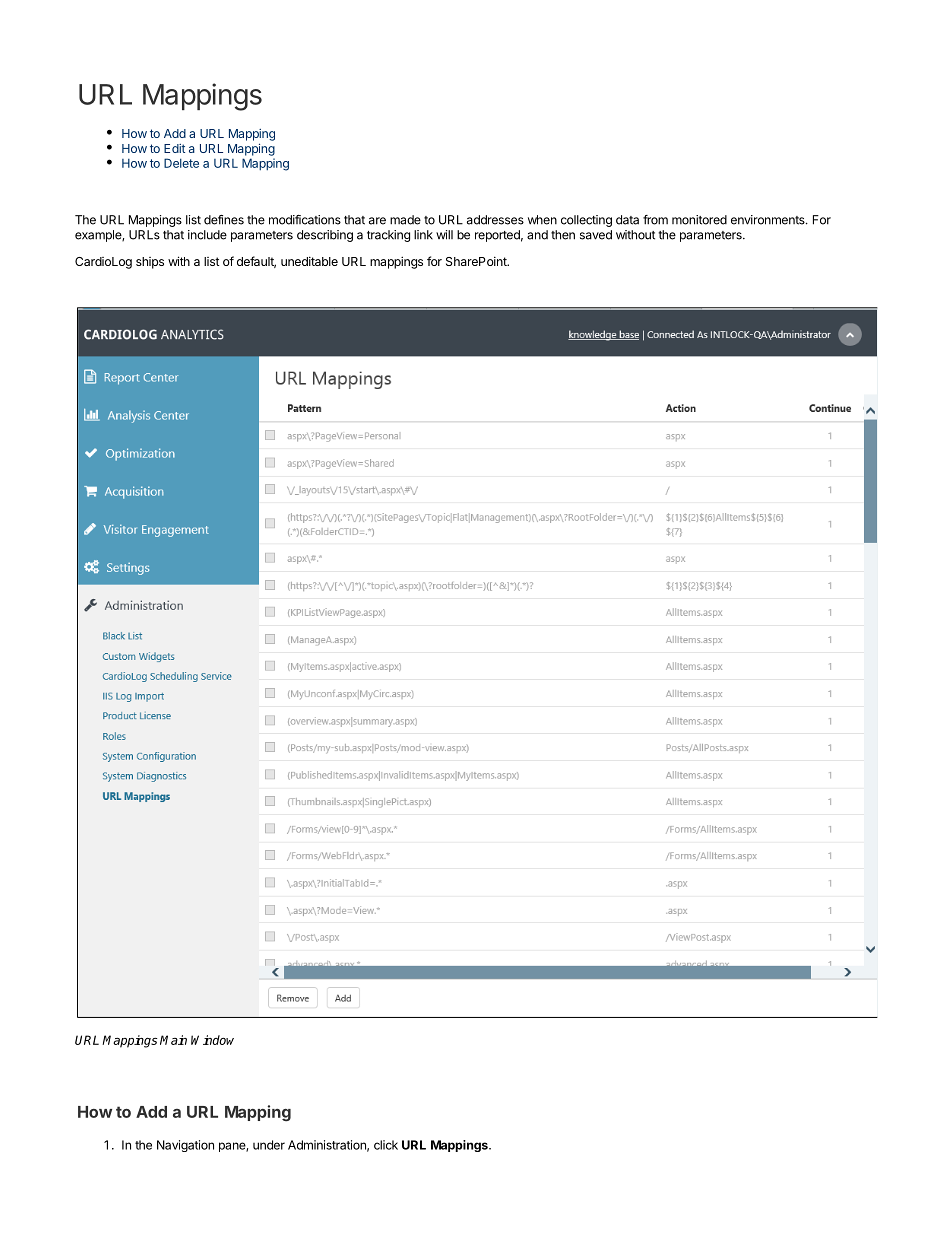  I want to click on Main, so click(173, 1040).
